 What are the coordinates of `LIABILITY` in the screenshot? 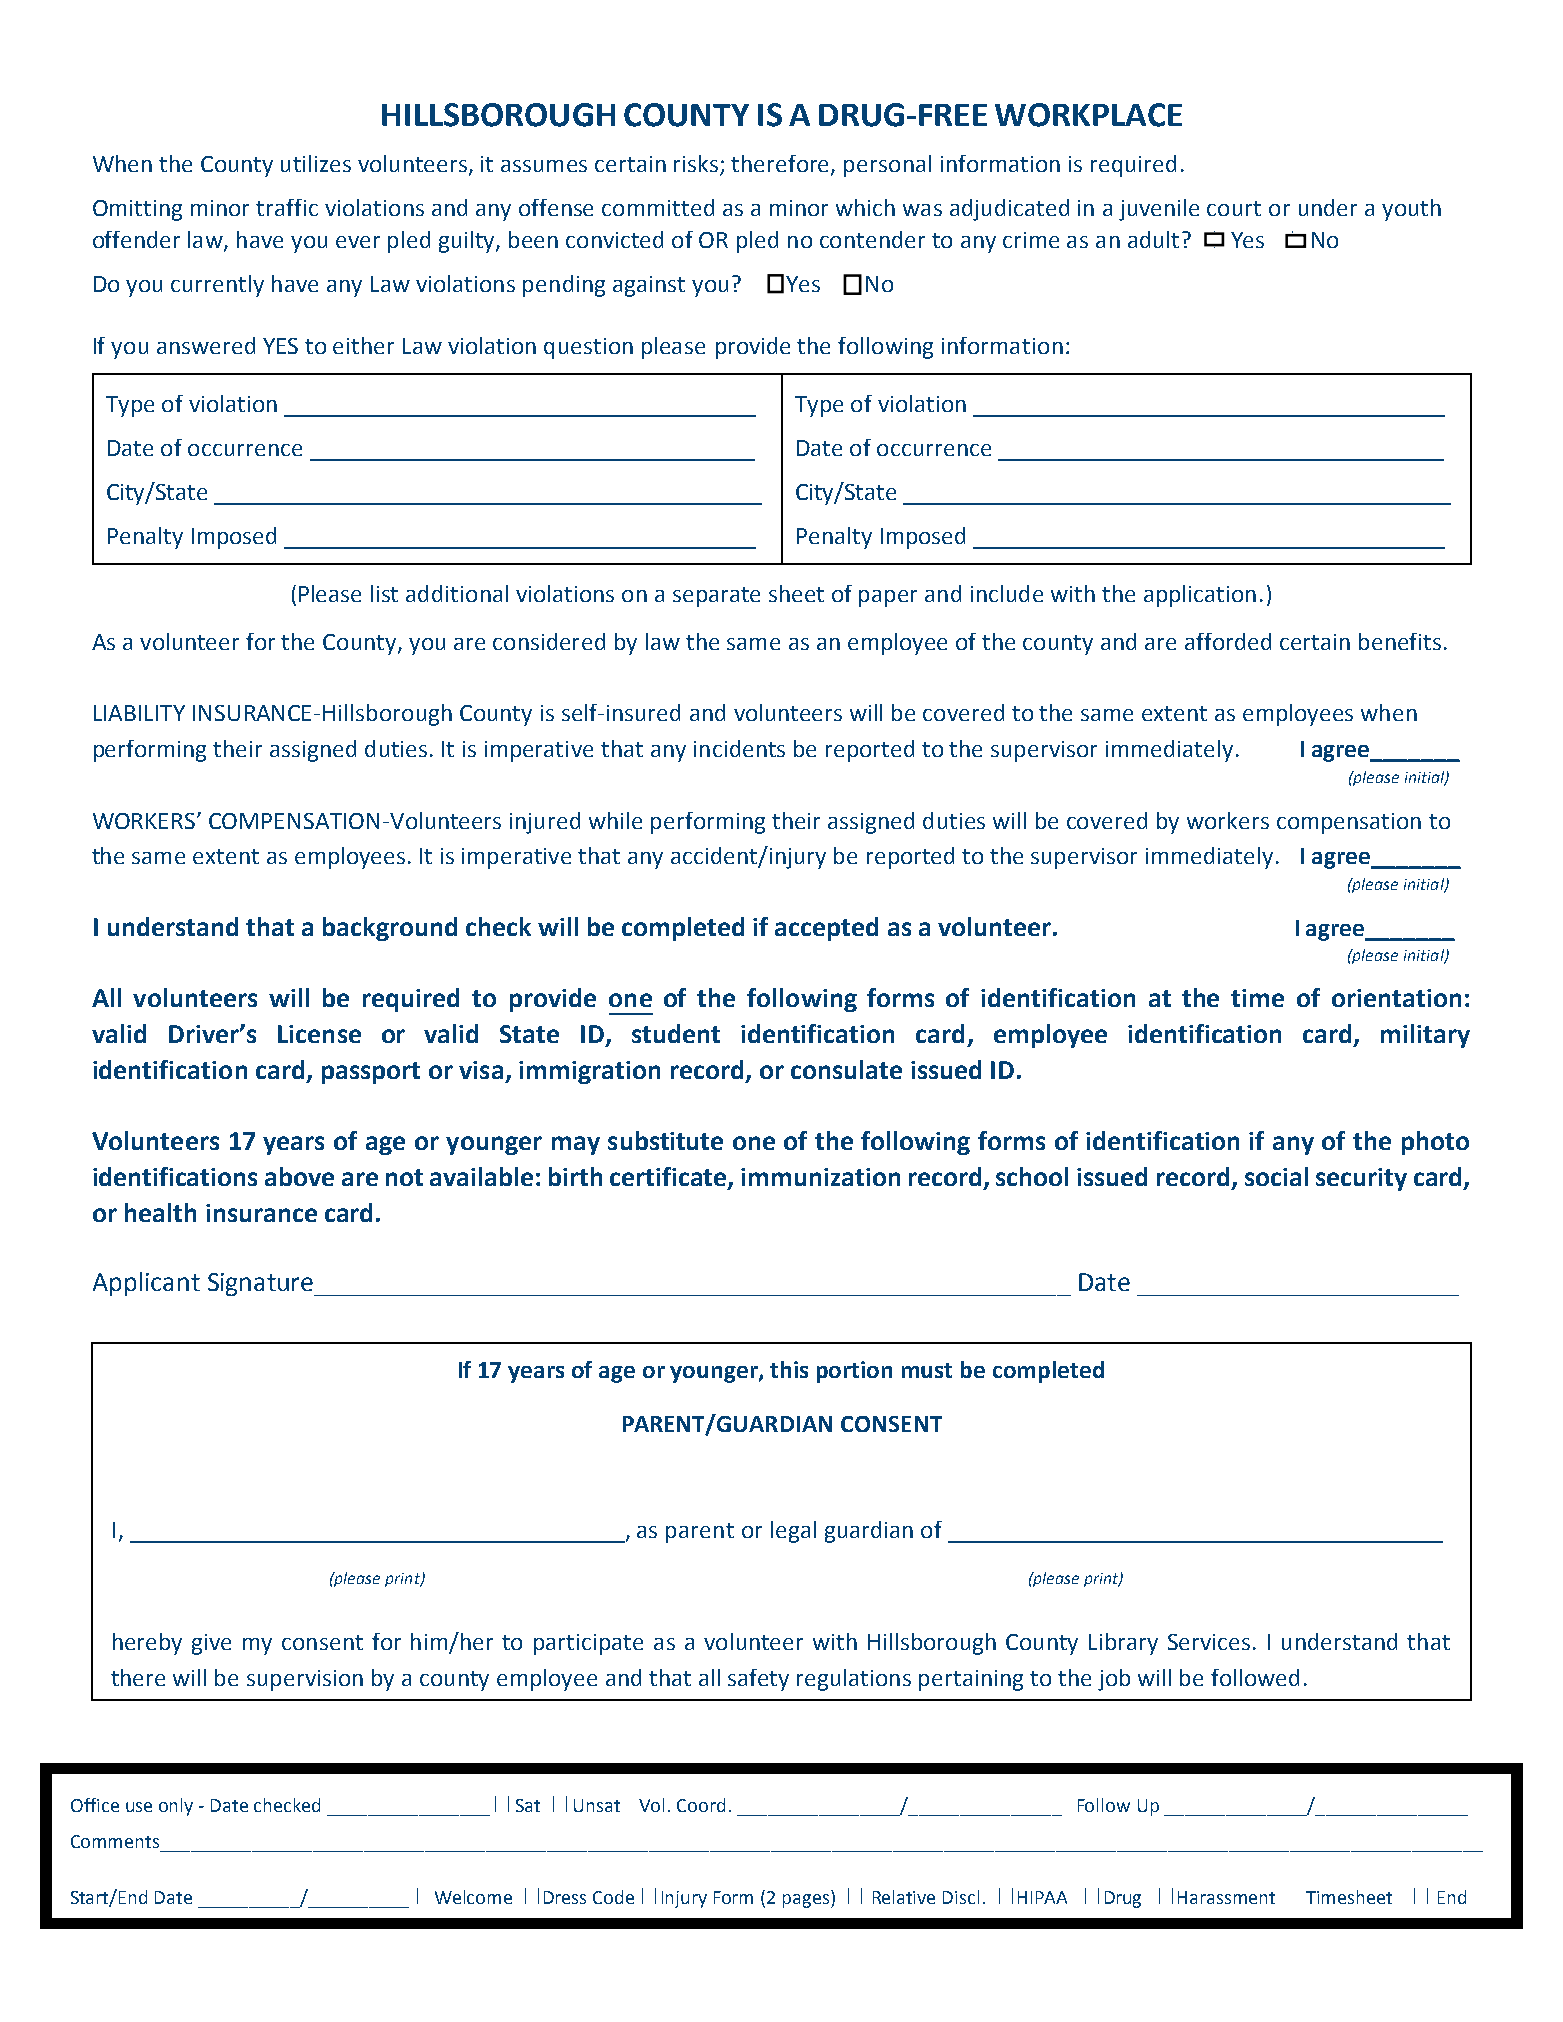 It's located at (139, 713).
